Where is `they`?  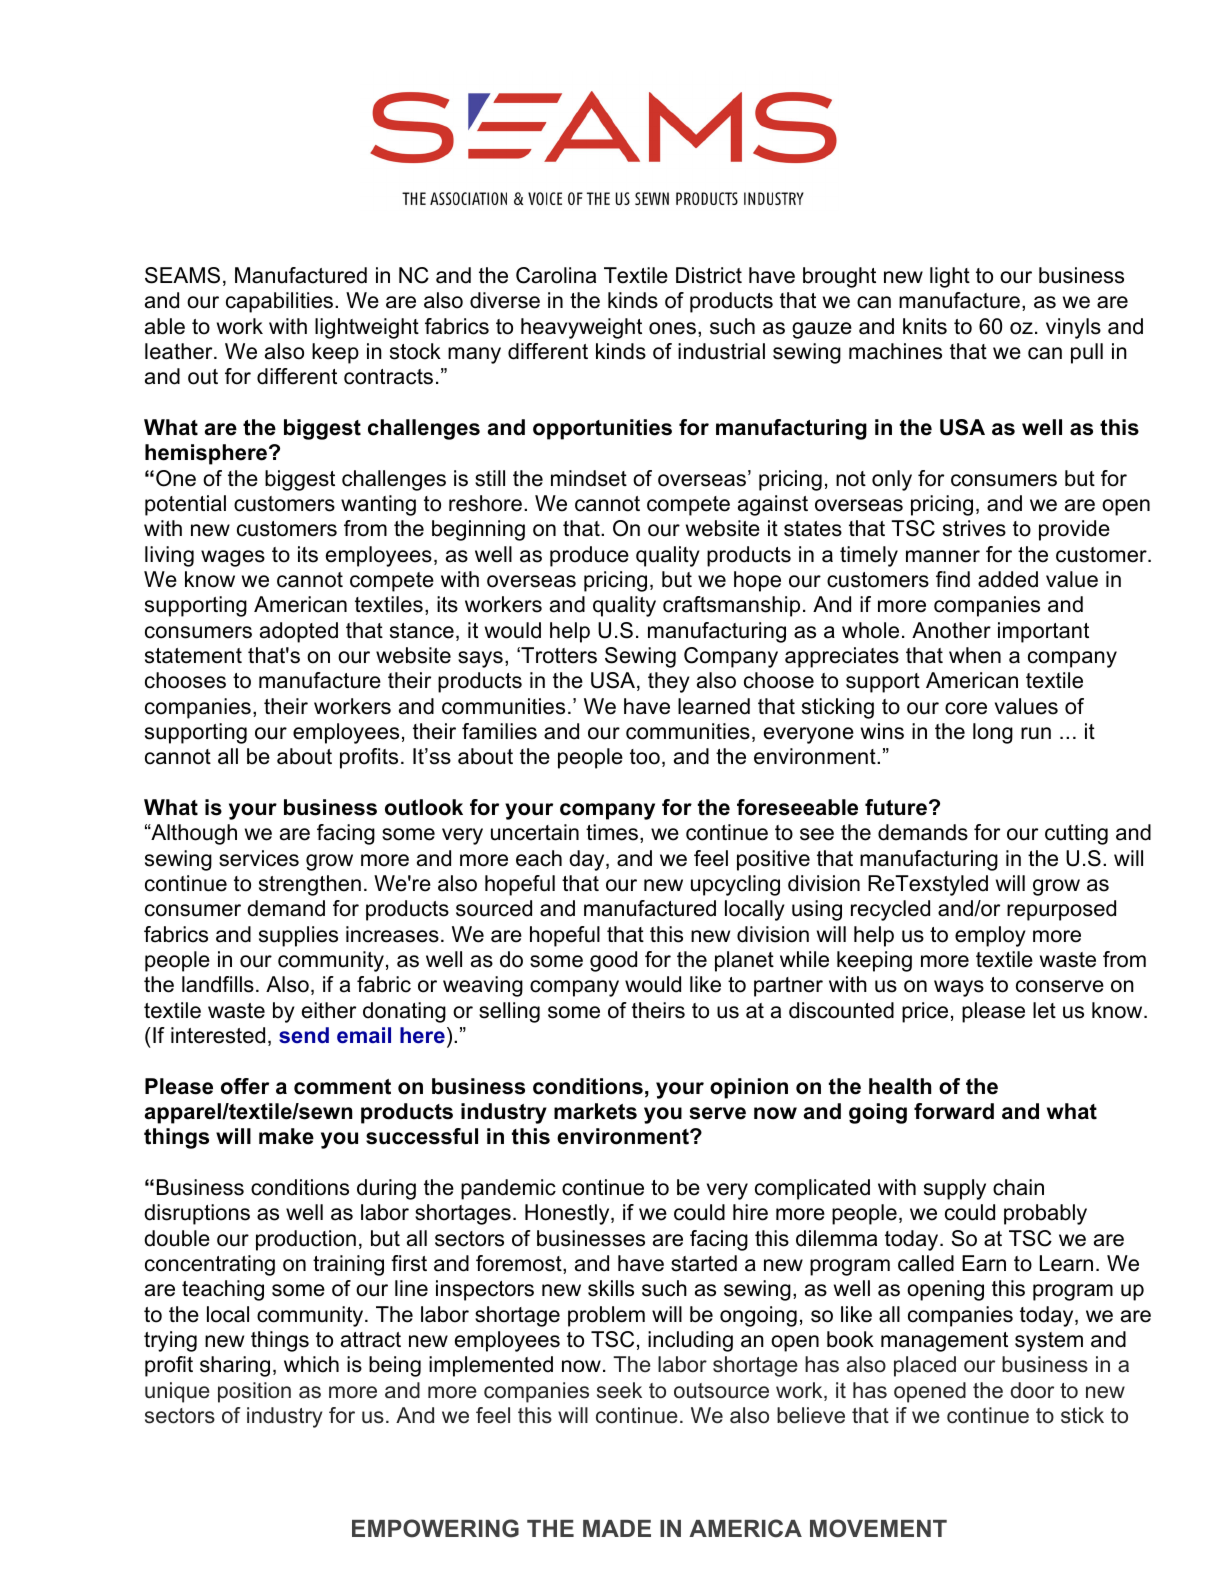 they is located at coordinates (669, 682).
